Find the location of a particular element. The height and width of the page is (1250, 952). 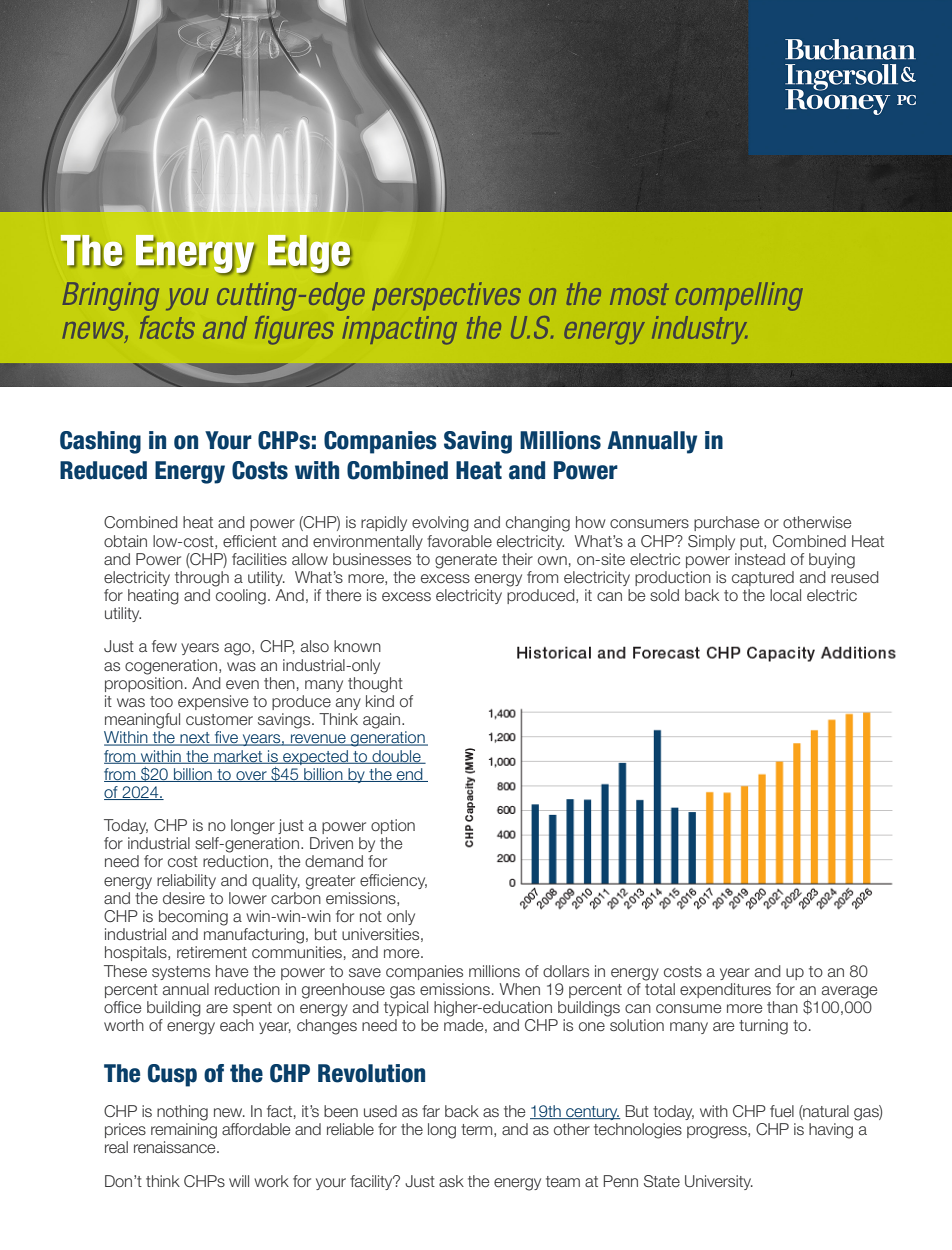

few is located at coordinates (164, 646).
